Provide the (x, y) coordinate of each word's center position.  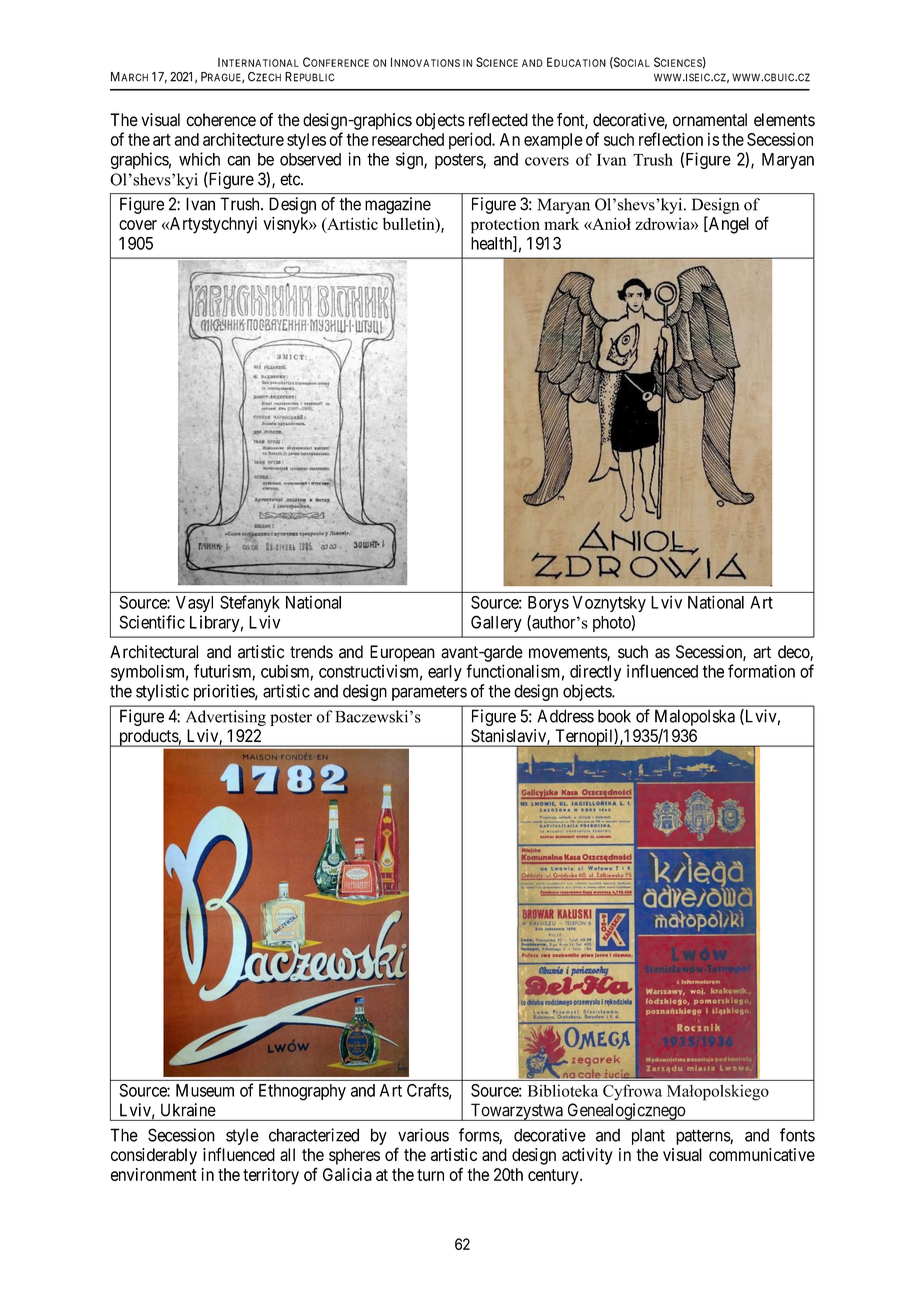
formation (761, 671)
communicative (762, 1154)
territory (271, 1176)
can (238, 161)
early (445, 673)
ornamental (710, 120)
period (471, 141)
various (423, 1135)
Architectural (154, 652)
